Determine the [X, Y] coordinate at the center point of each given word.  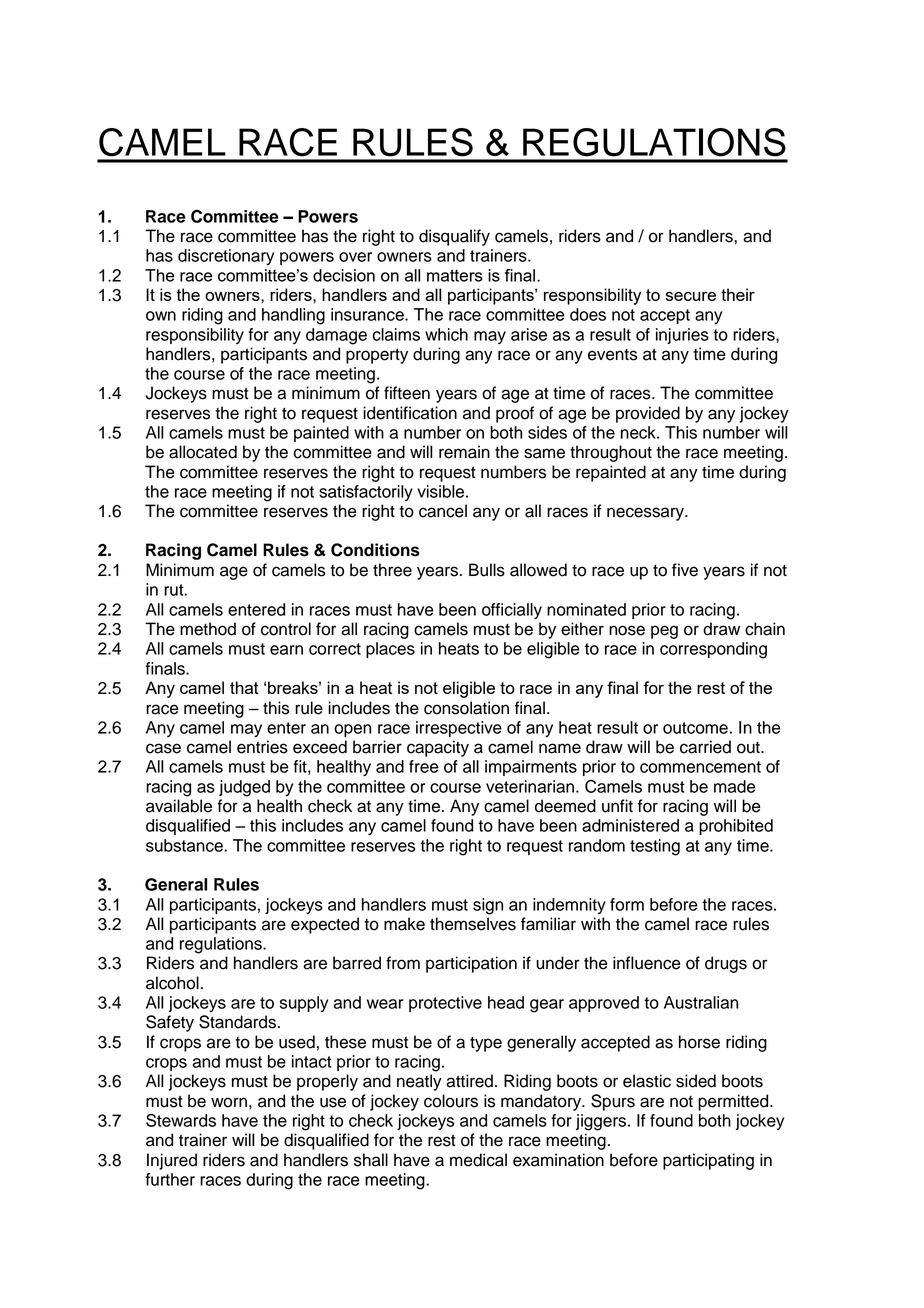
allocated [203, 452]
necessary [646, 514]
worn [229, 1102]
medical [478, 1160]
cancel [443, 511]
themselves [473, 924]
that [244, 687]
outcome [695, 728]
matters [455, 275]
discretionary [226, 257]
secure [691, 296]
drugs [726, 964]
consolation [466, 708]
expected [325, 925]
